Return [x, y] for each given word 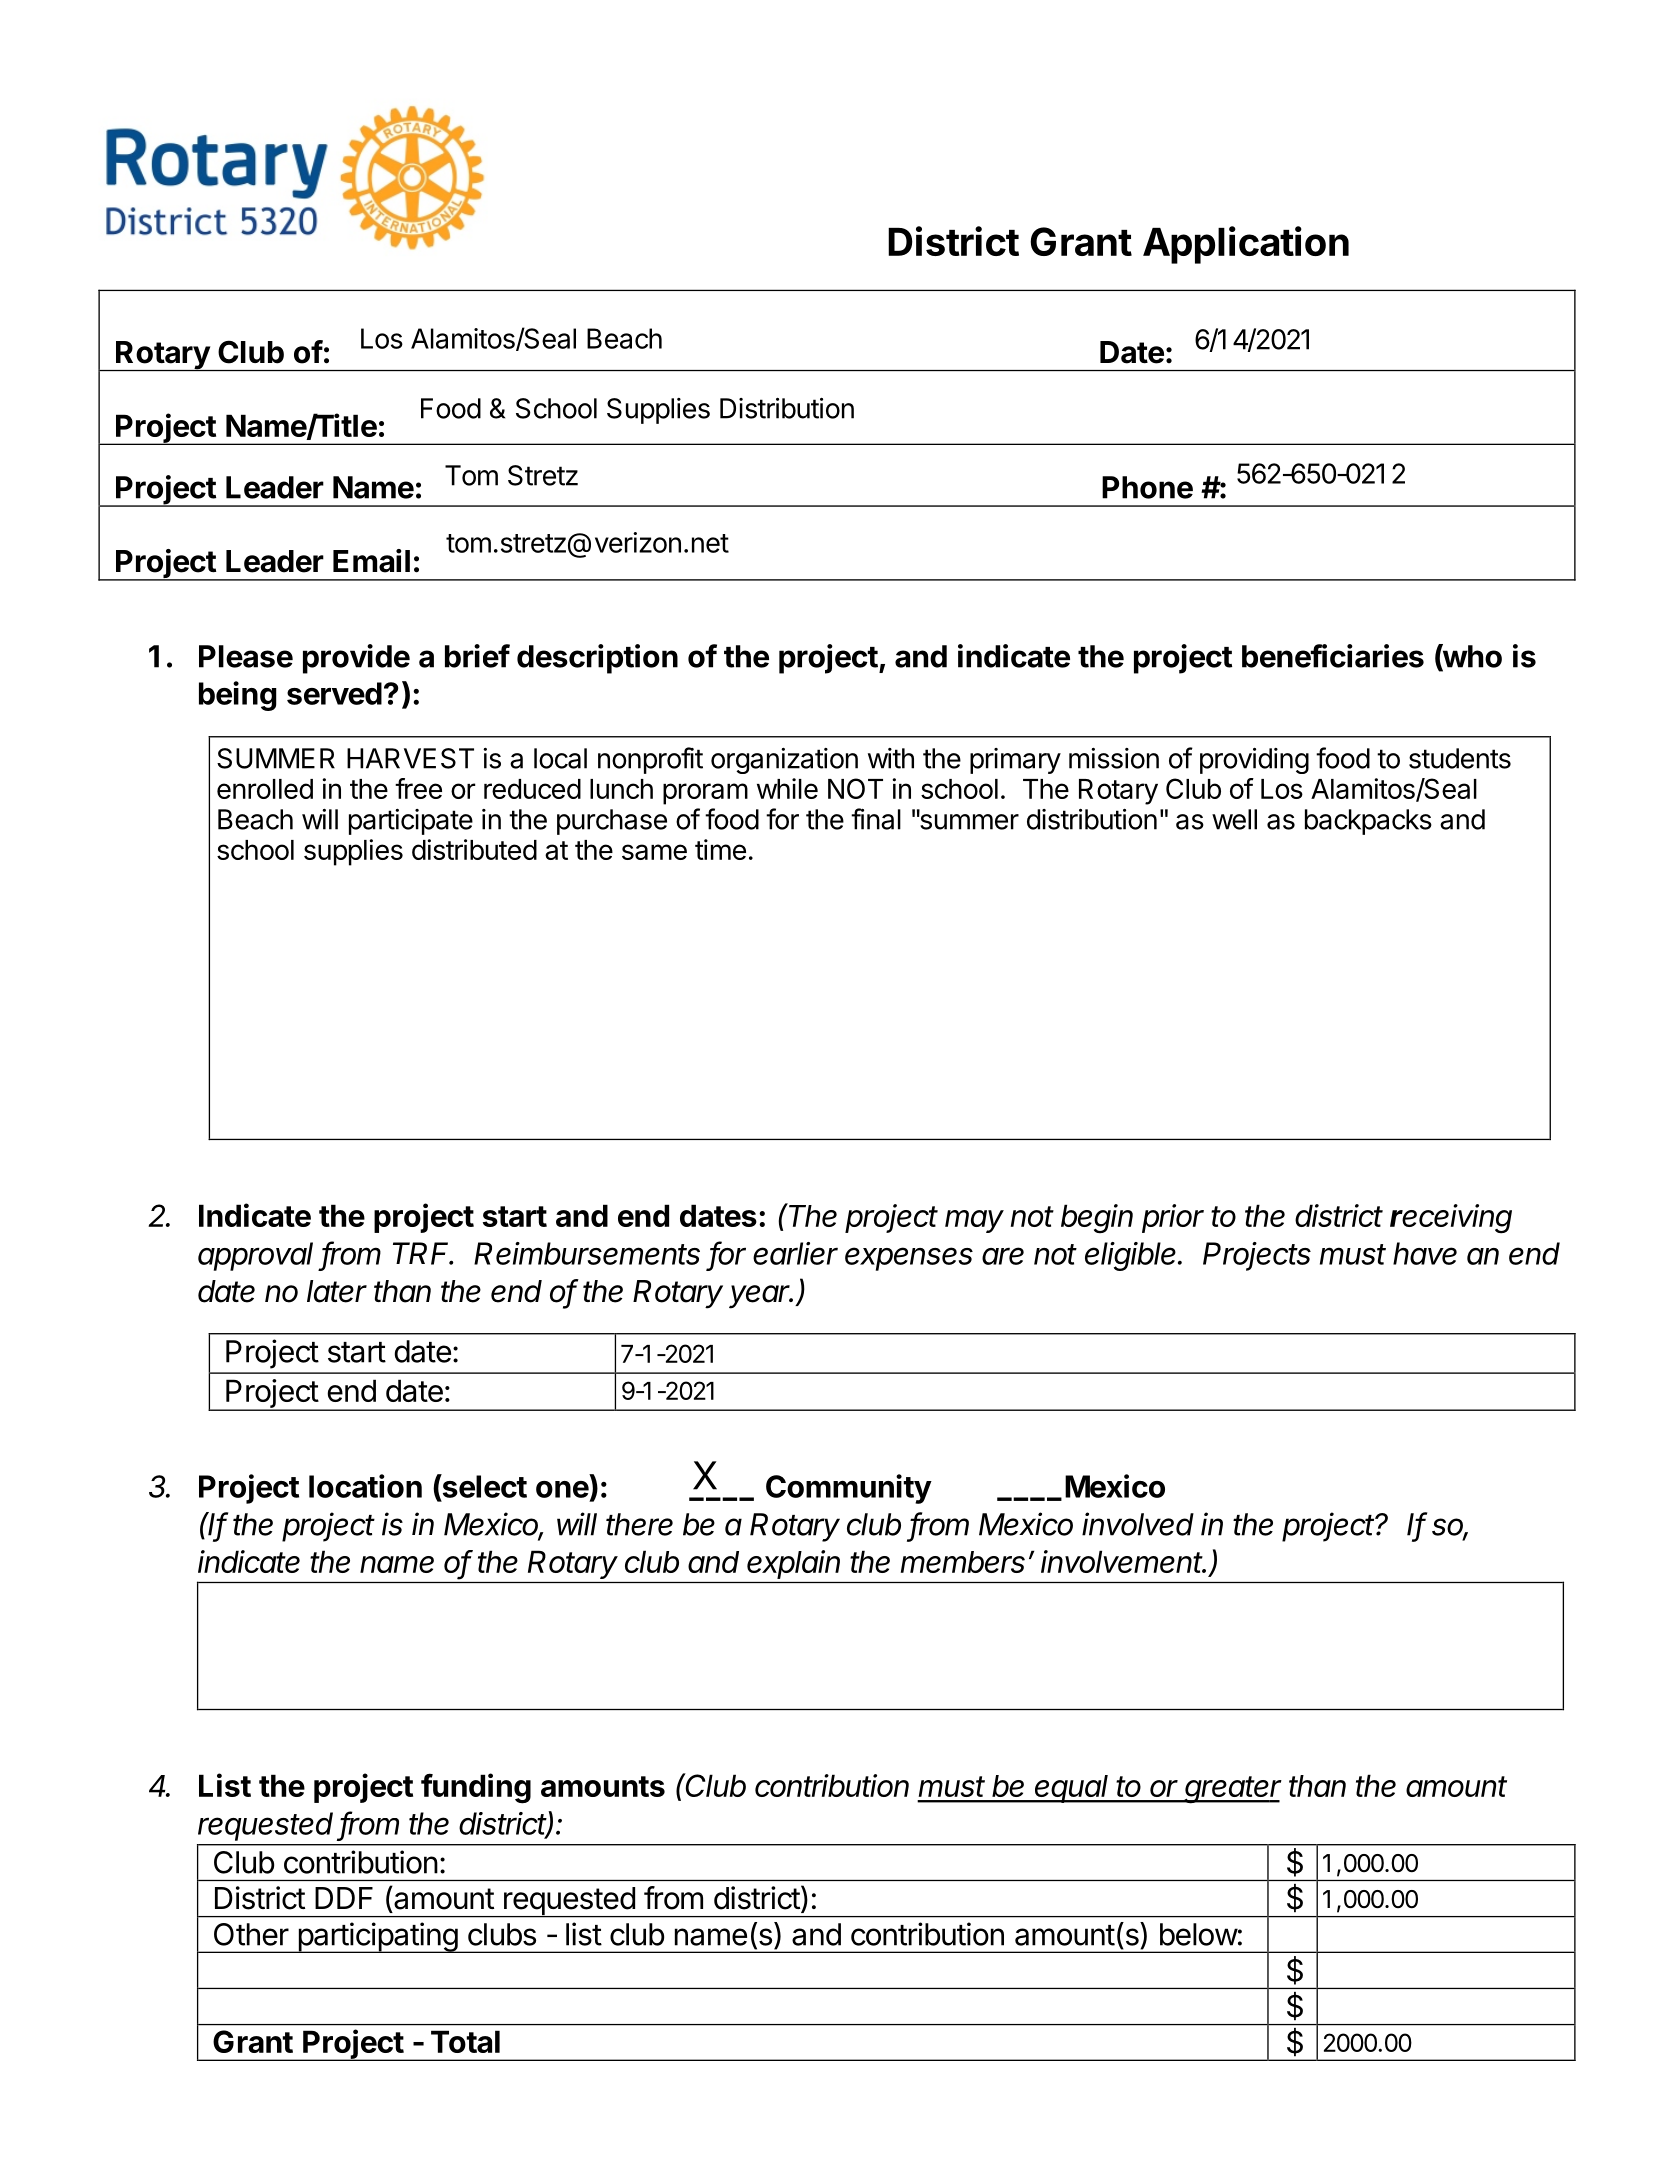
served [334, 693]
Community [849, 1489]
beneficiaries [1333, 656]
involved [1138, 1524]
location [365, 1486]
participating [377, 1937]
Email [371, 561]
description [597, 659]
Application [1246, 245]
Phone [1147, 487]
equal [1073, 1789]
